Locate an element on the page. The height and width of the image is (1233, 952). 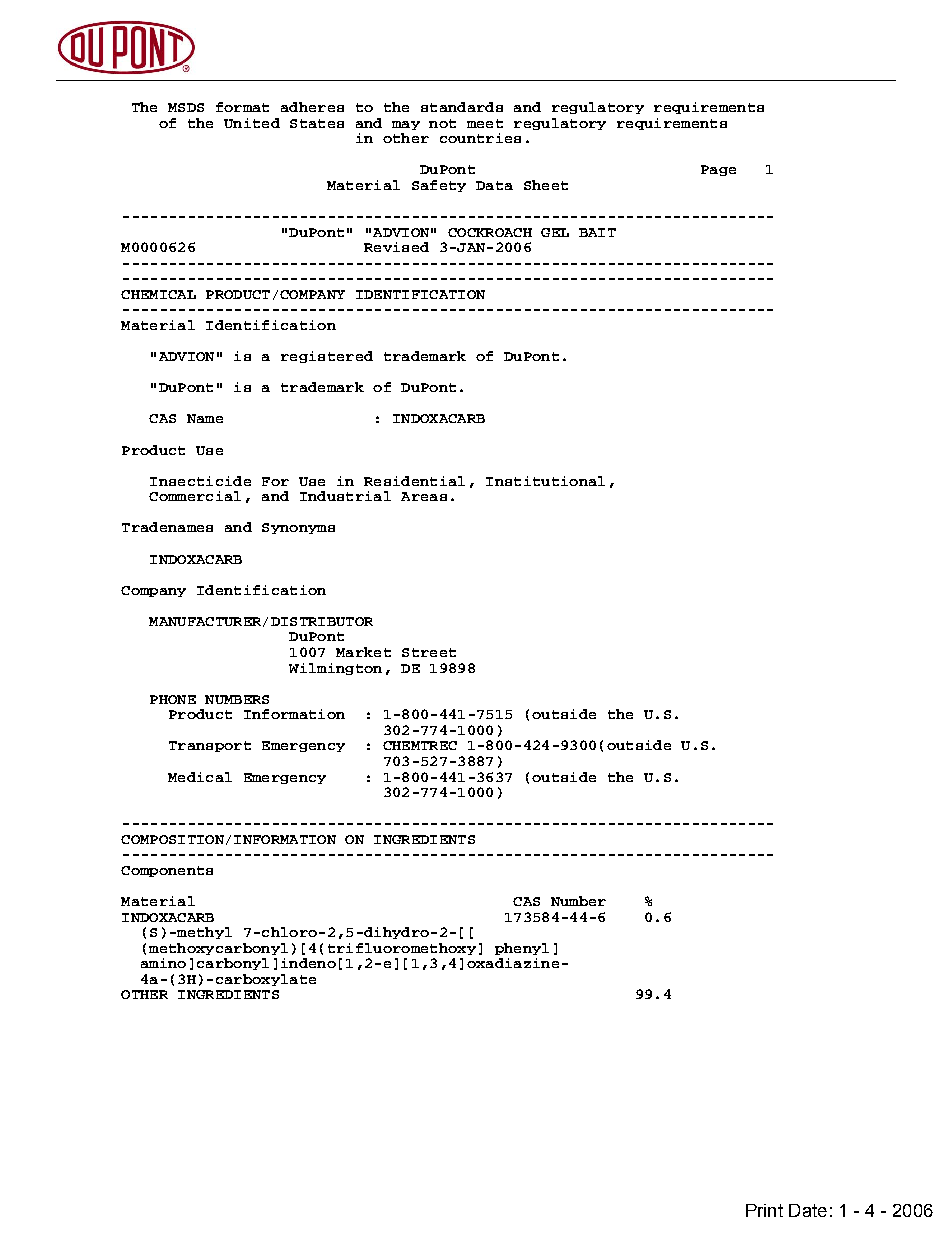
Components is located at coordinates (167, 871).
